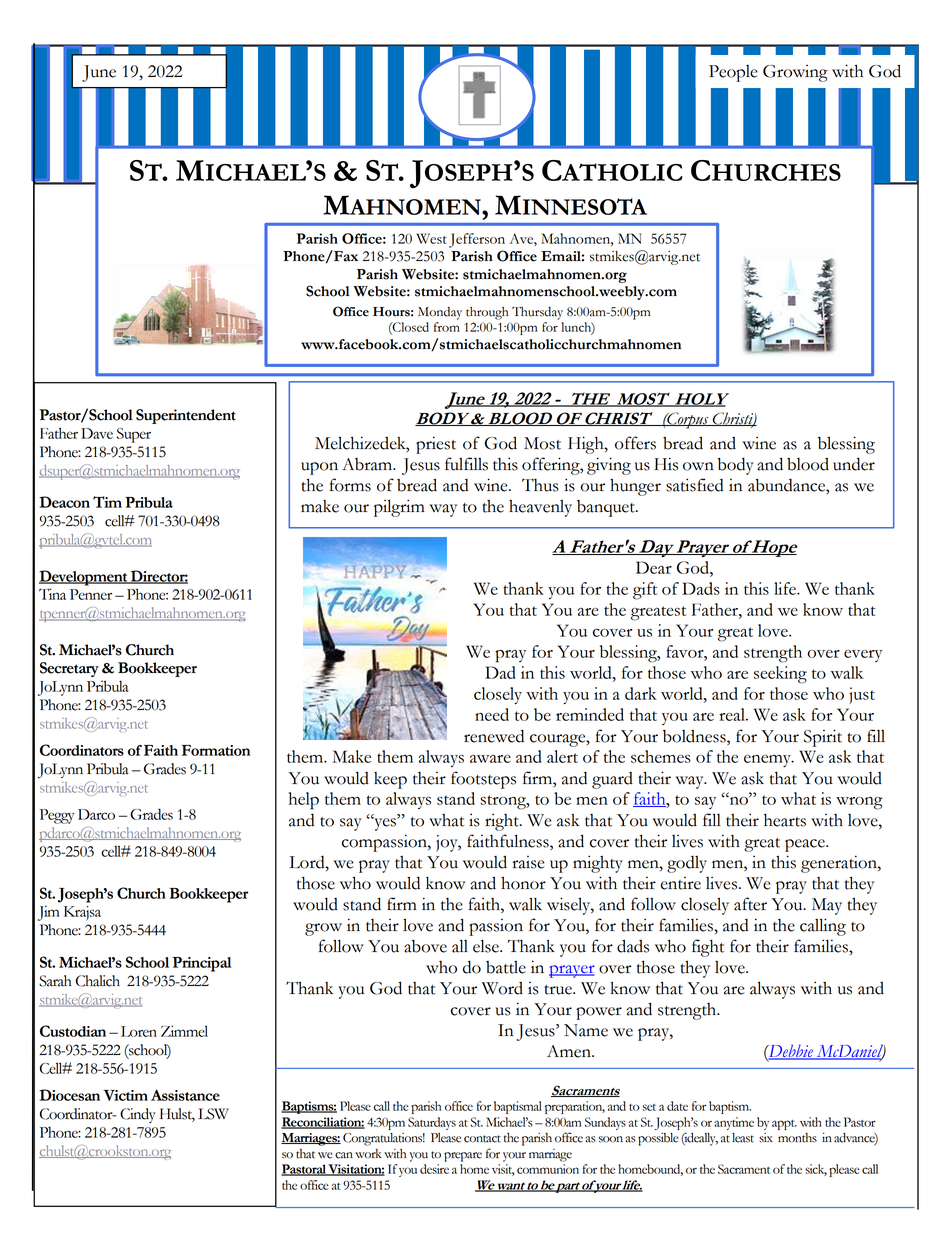  What do you see at coordinates (780, 675) in the image?
I see `seeking` at bounding box center [780, 675].
